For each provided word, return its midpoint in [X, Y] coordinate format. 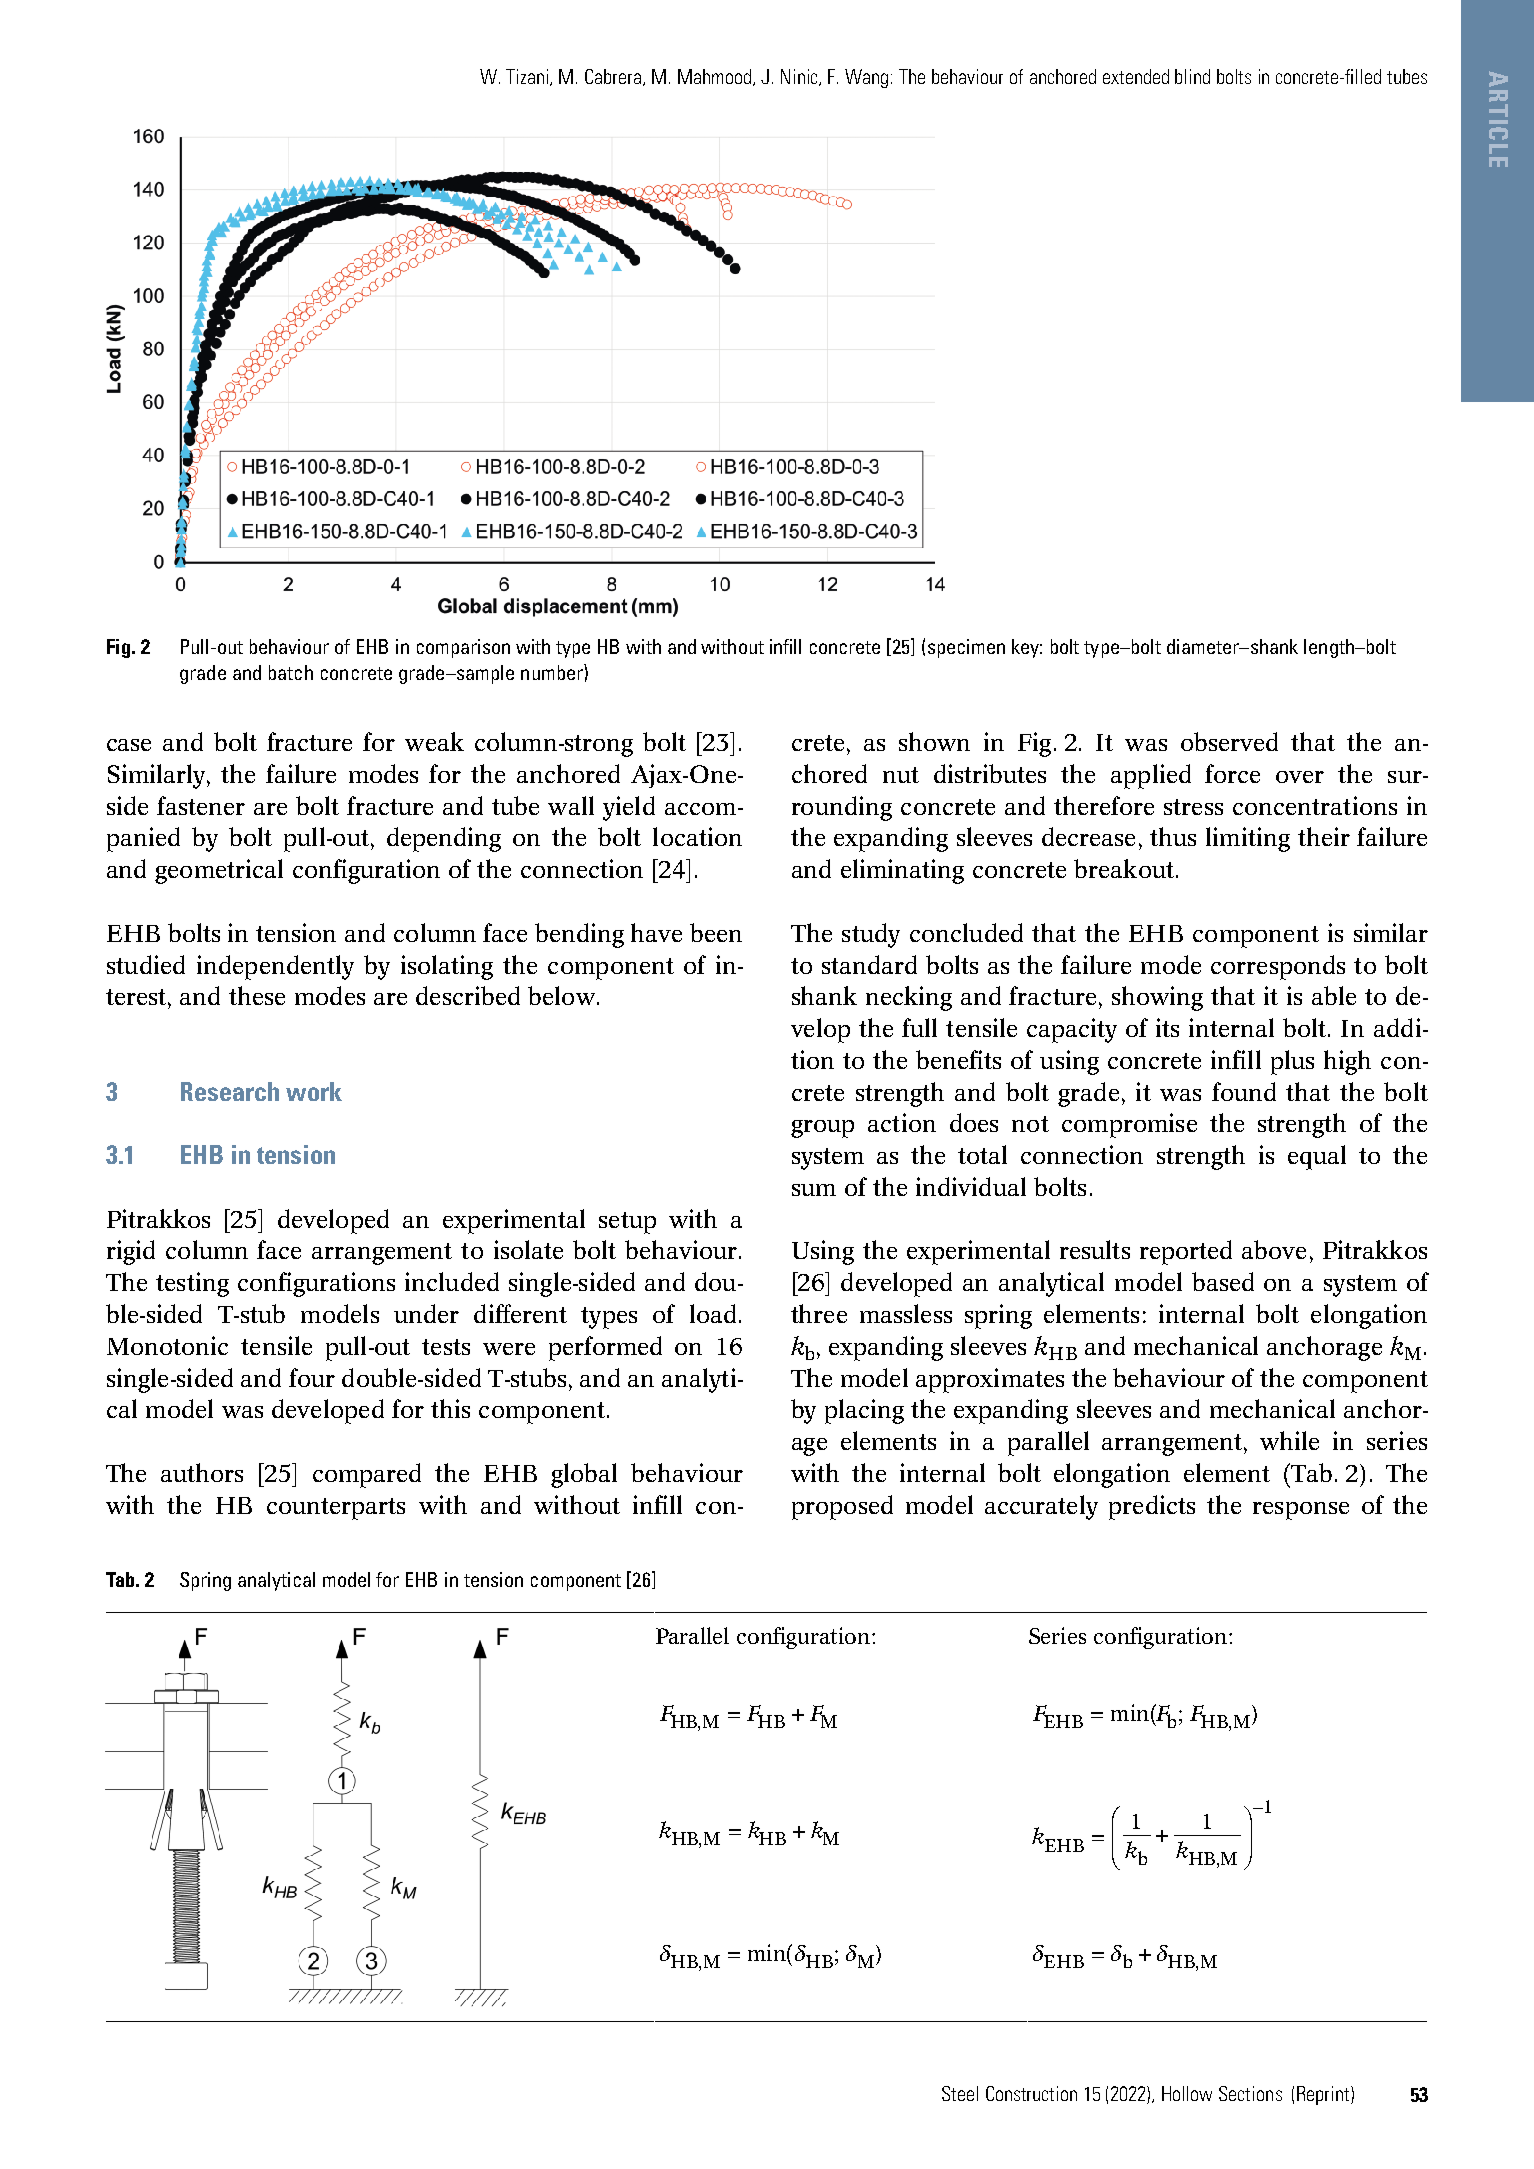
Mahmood [716, 77]
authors [202, 1472]
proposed [842, 1507]
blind [1192, 76]
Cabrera [614, 77]
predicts [1152, 1507]
